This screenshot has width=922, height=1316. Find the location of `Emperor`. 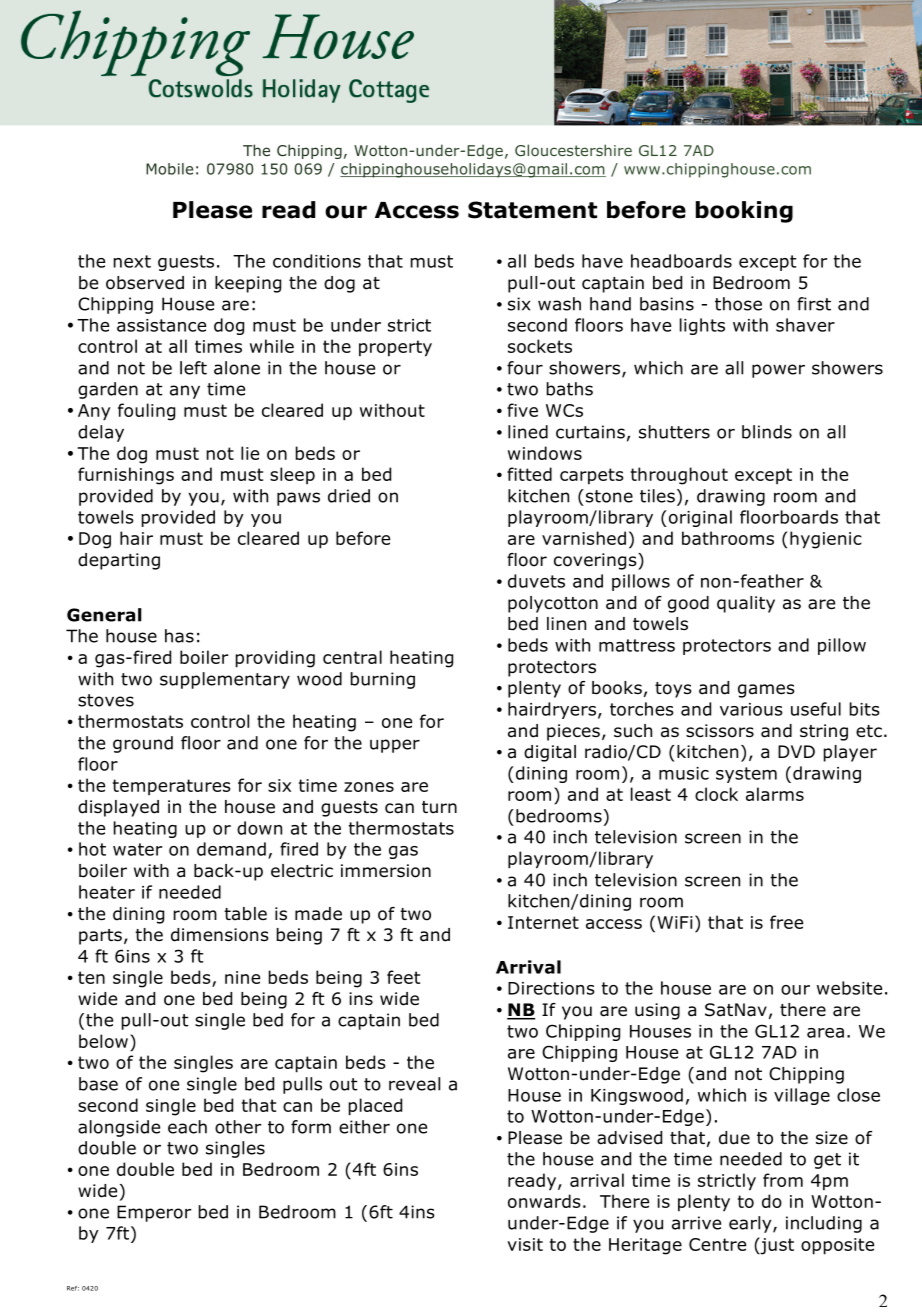

Emperor is located at coordinates (154, 1213).
